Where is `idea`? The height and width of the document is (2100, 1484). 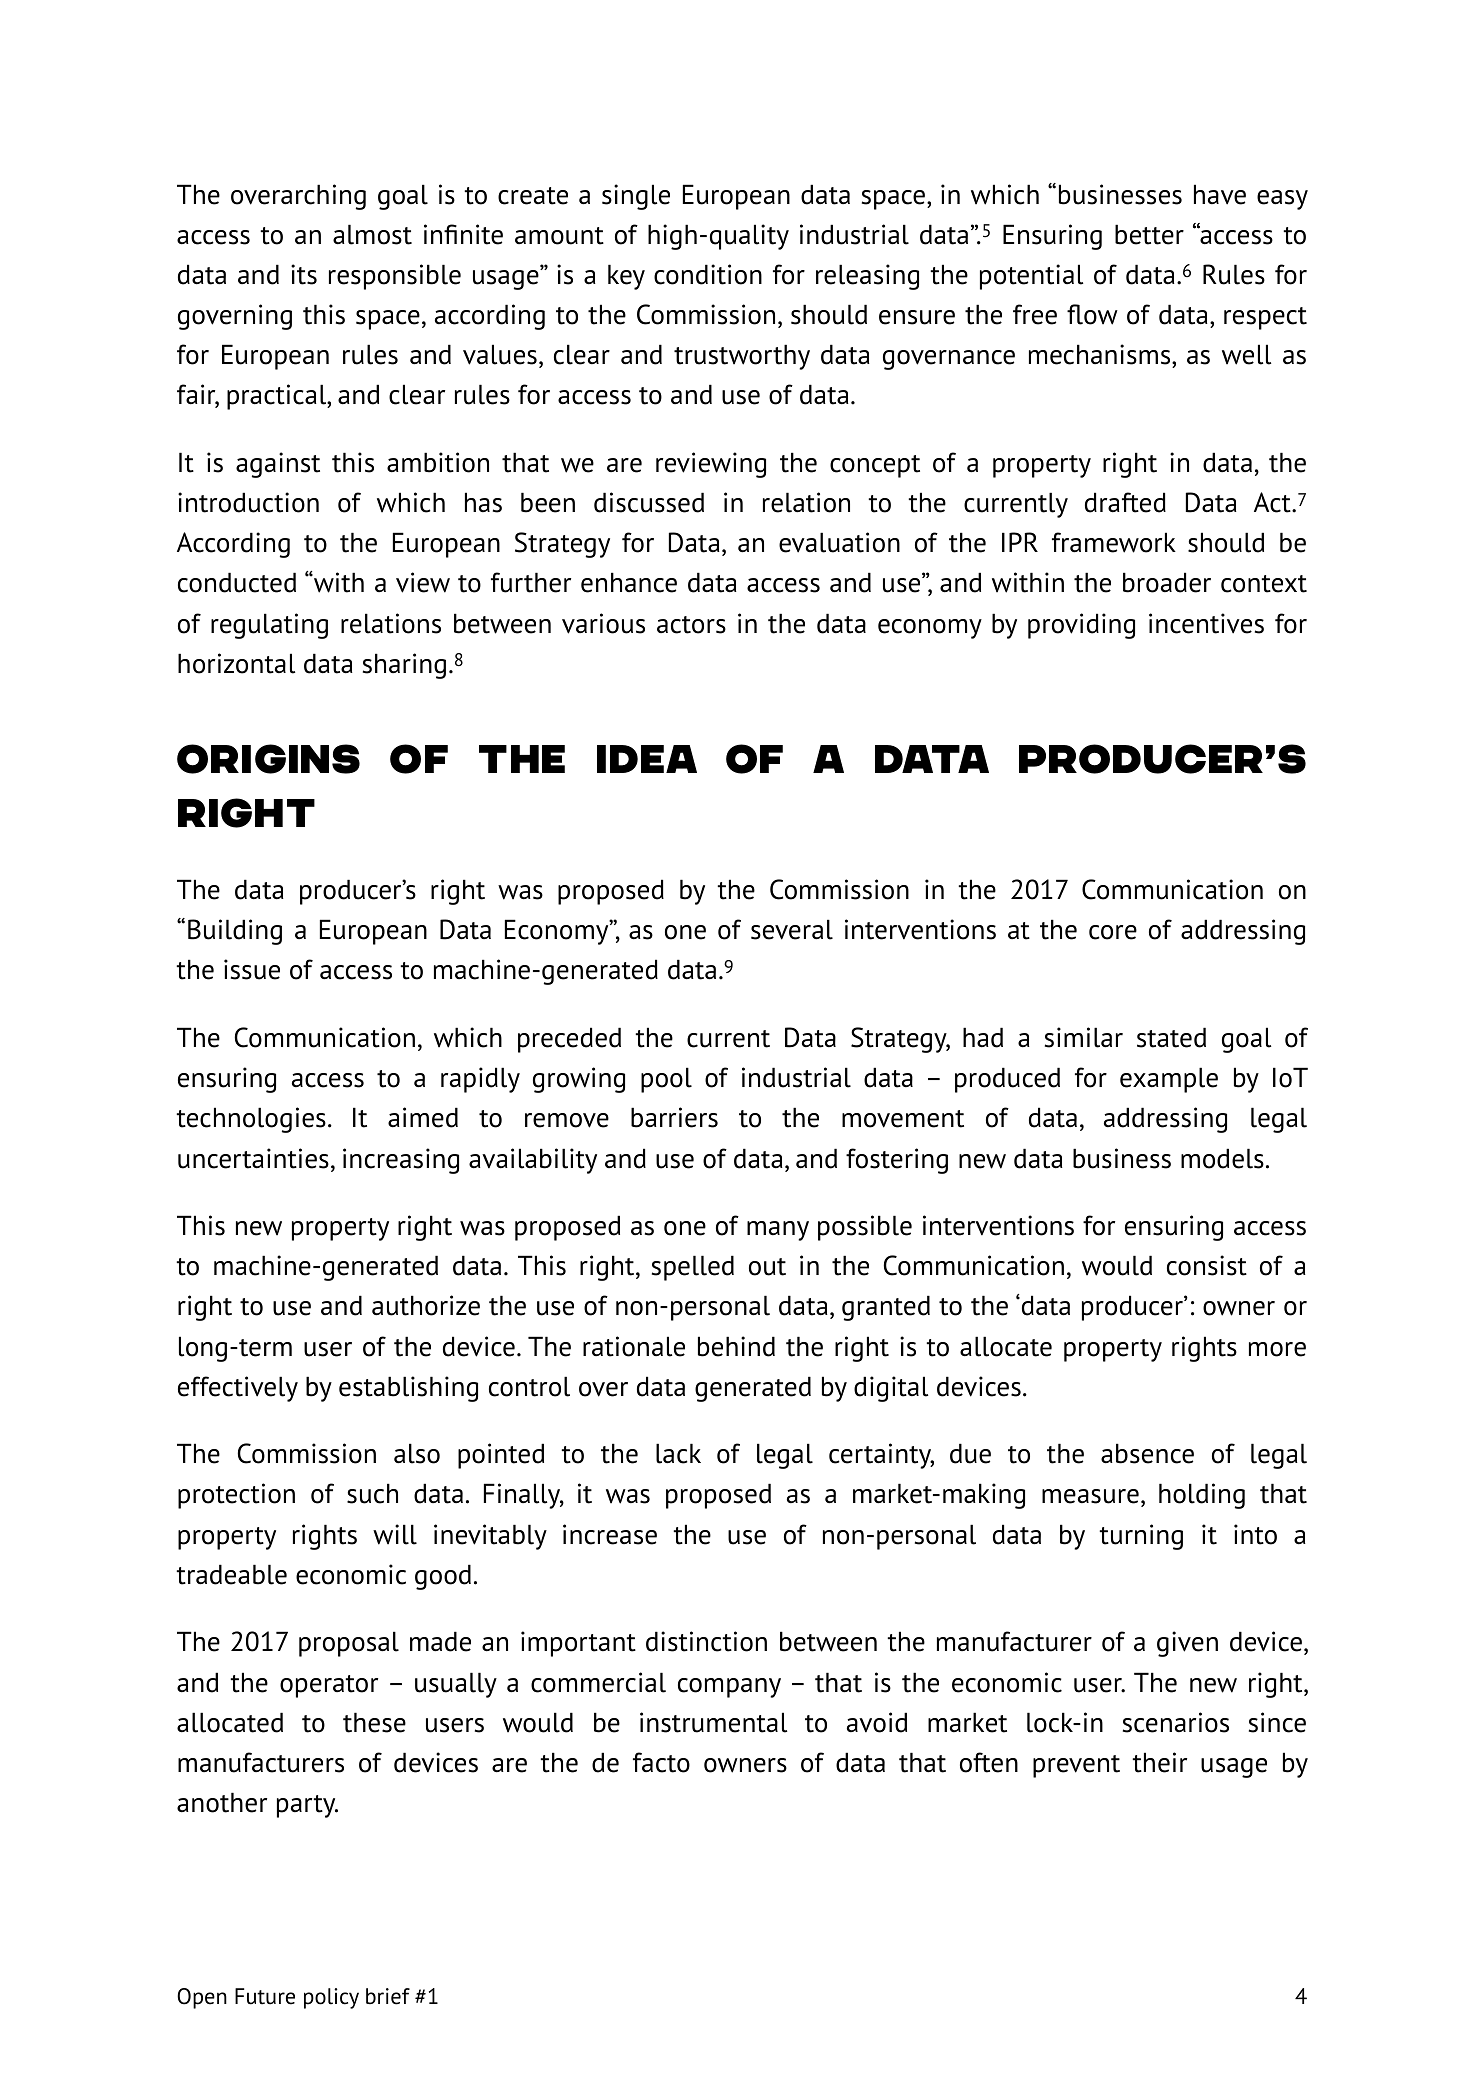
idea is located at coordinates (647, 759).
